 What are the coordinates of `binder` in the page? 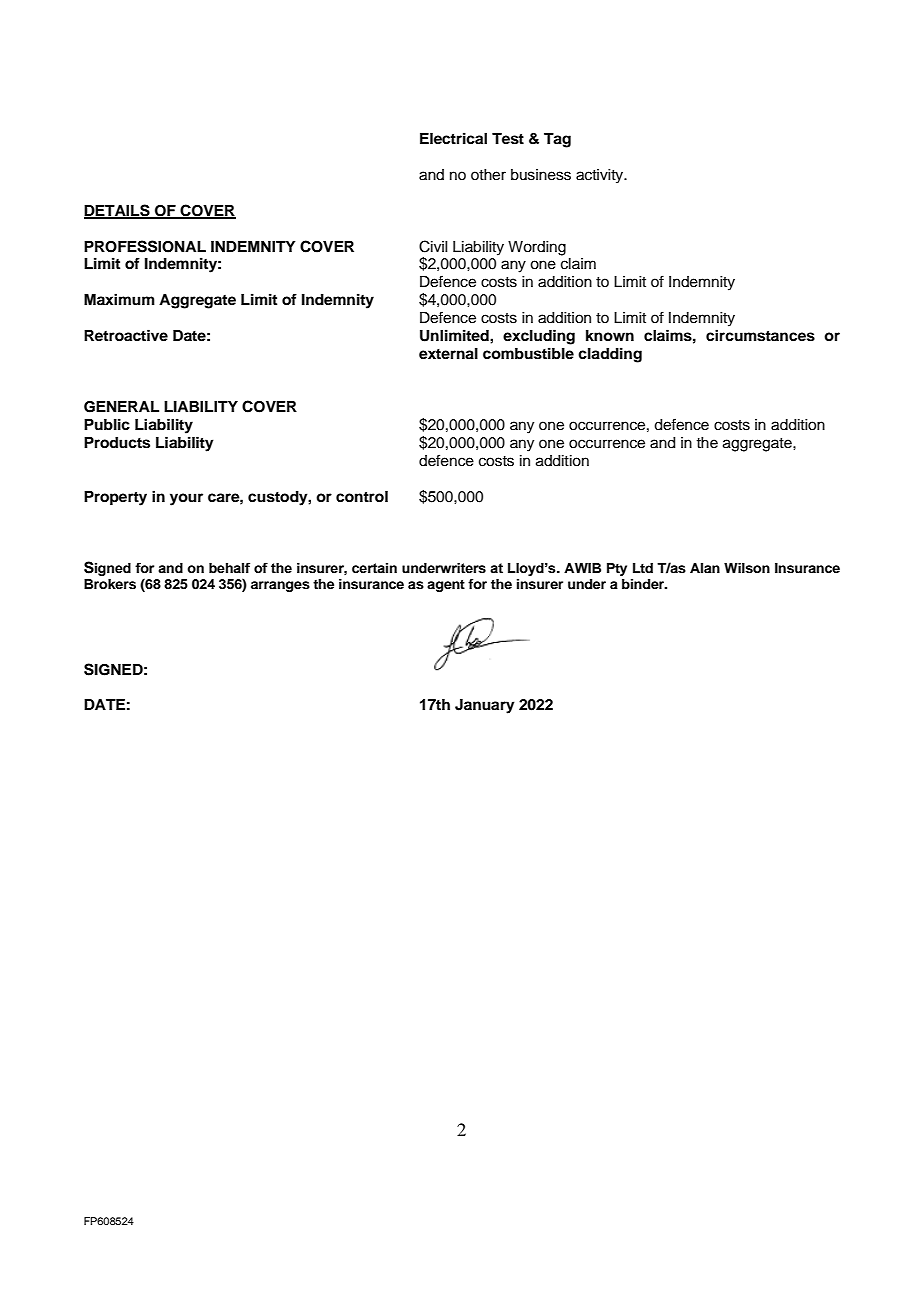 It's located at (644, 584).
